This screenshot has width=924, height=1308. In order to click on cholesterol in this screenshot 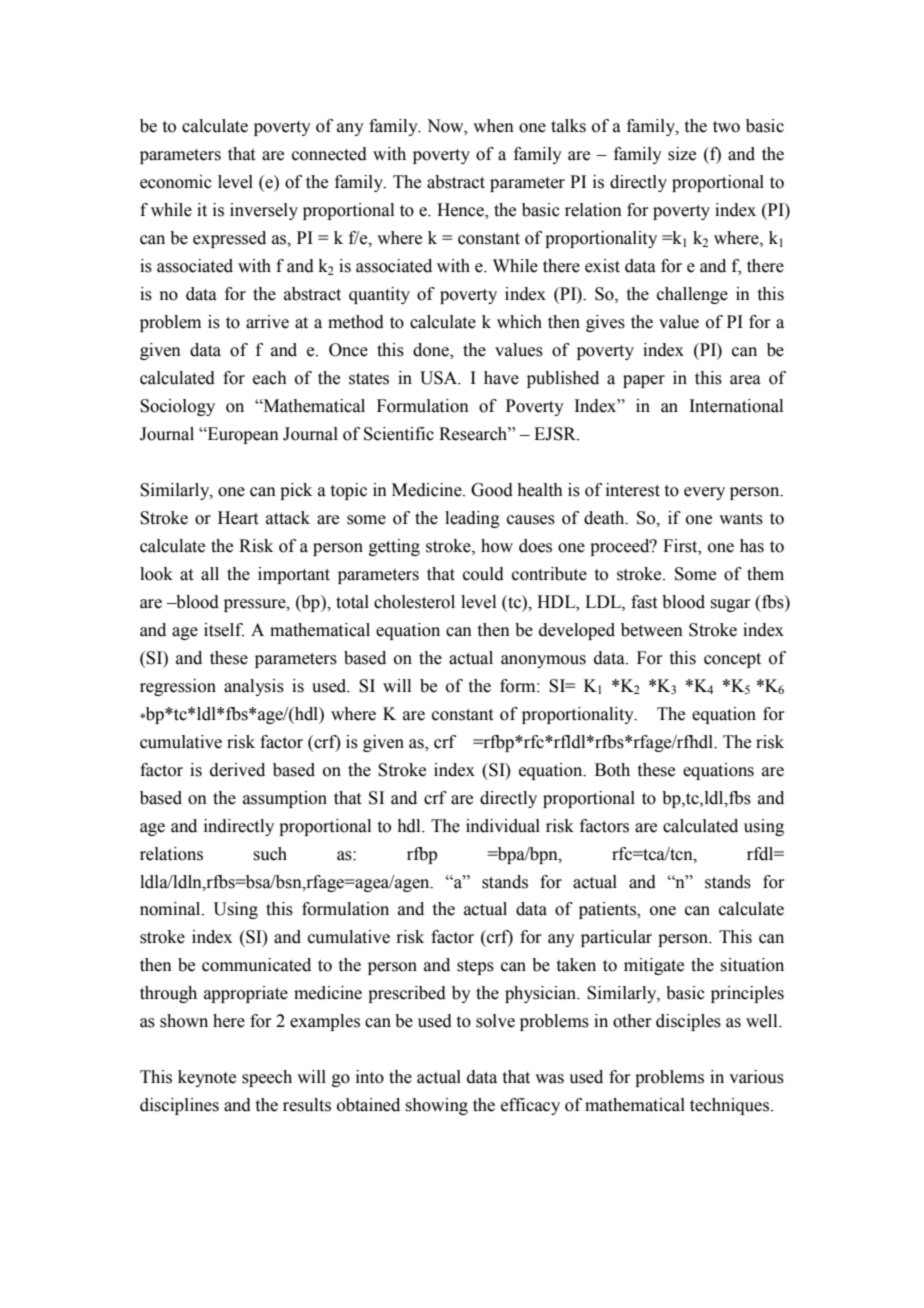, I will do `click(414, 602)`.
